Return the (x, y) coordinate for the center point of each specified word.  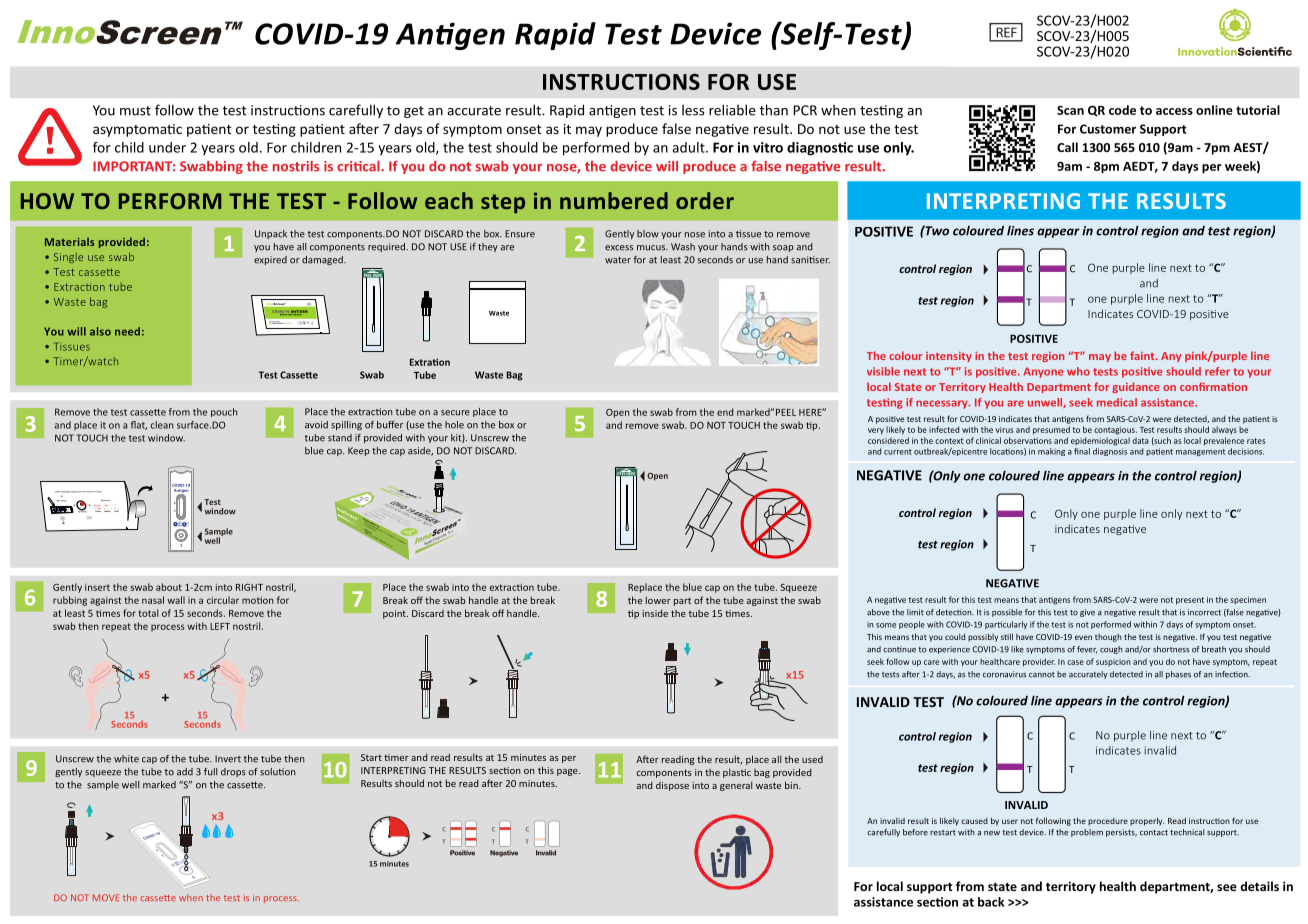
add (185, 772)
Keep (359, 451)
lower (658, 600)
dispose (672, 786)
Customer (1108, 129)
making (1051, 452)
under (167, 147)
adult (689, 147)
